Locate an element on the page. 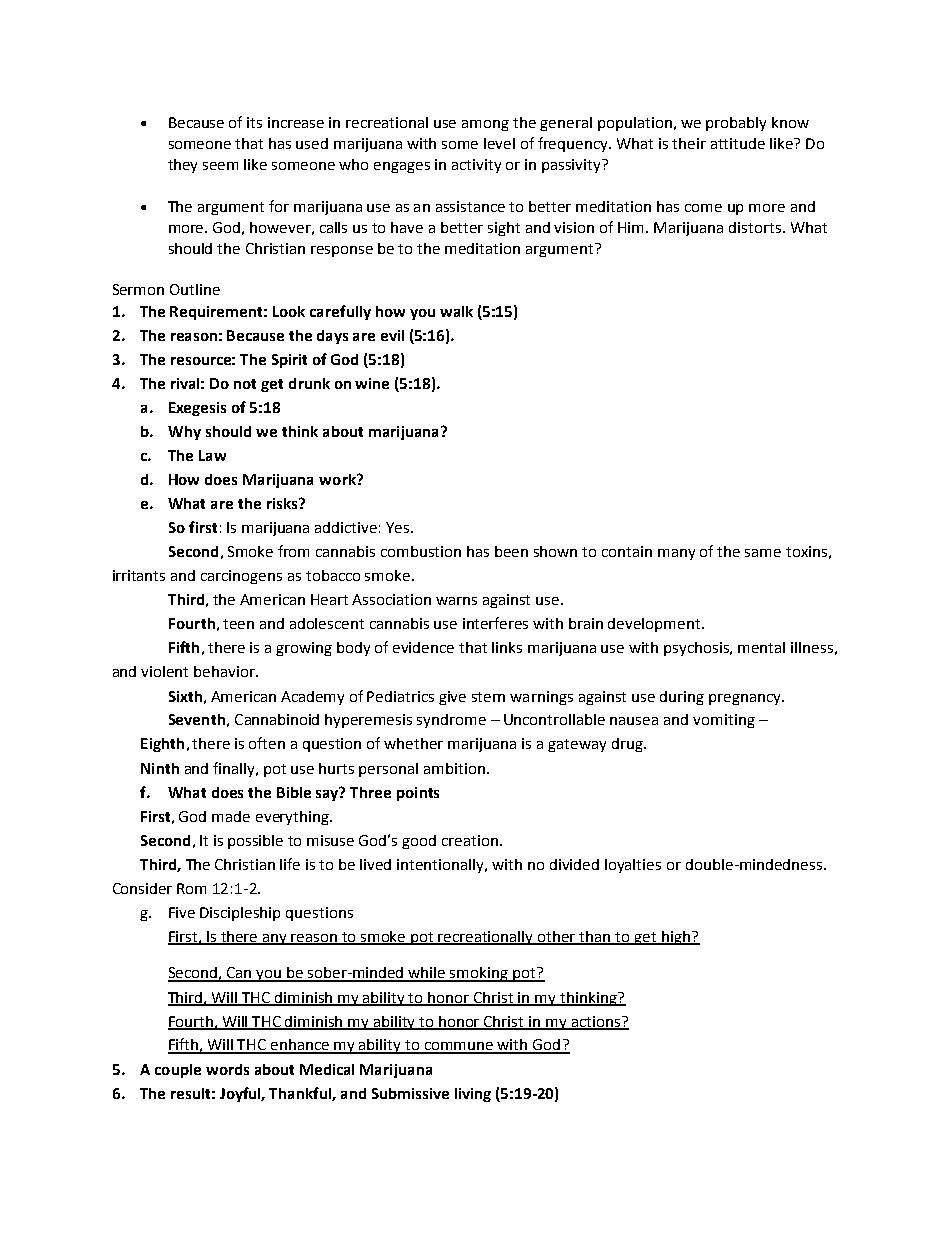  walk is located at coordinates (456, 311).
